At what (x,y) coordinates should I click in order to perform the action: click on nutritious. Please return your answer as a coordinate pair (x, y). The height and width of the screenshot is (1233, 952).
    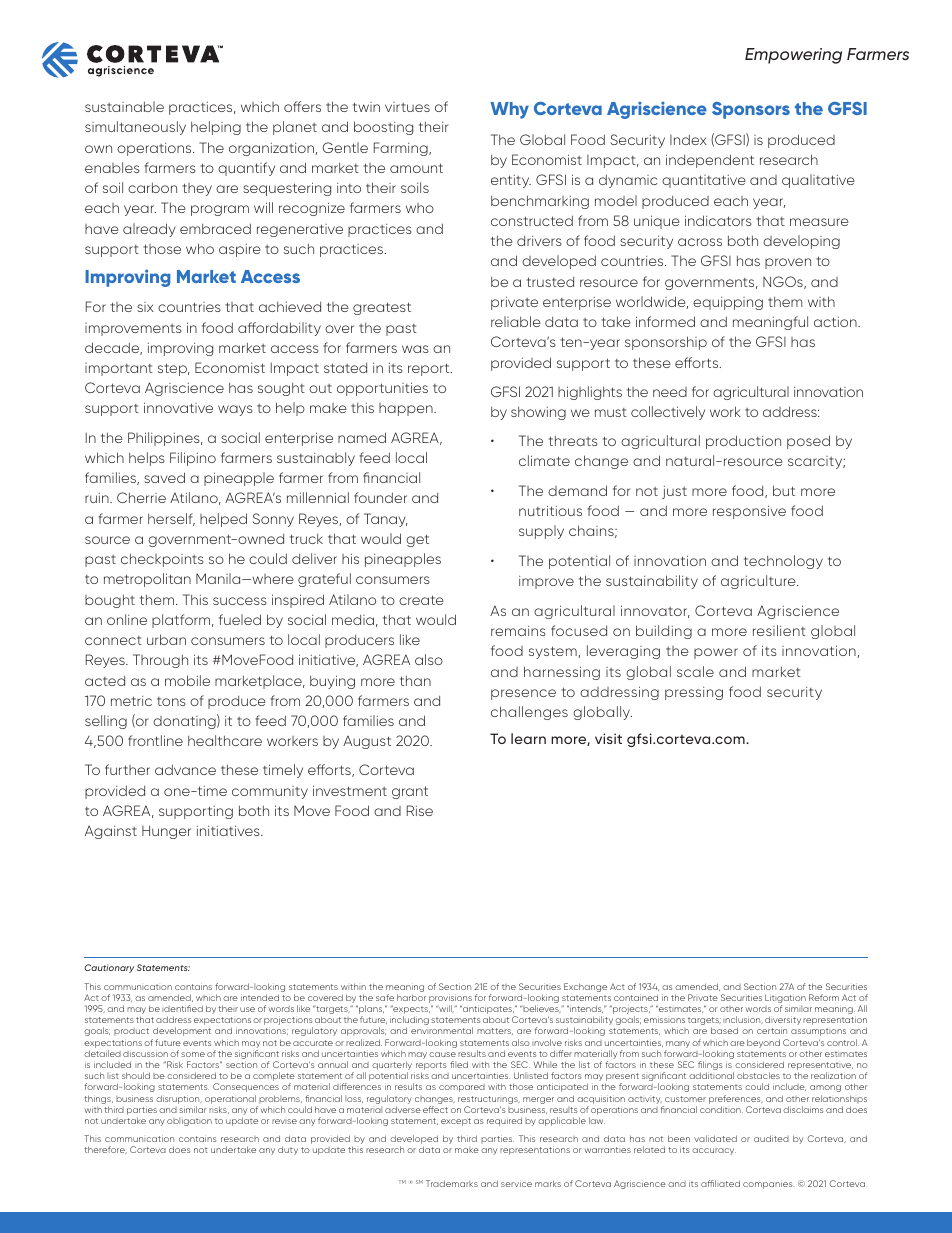
    Looking at the image, I should click on (550, 510).
